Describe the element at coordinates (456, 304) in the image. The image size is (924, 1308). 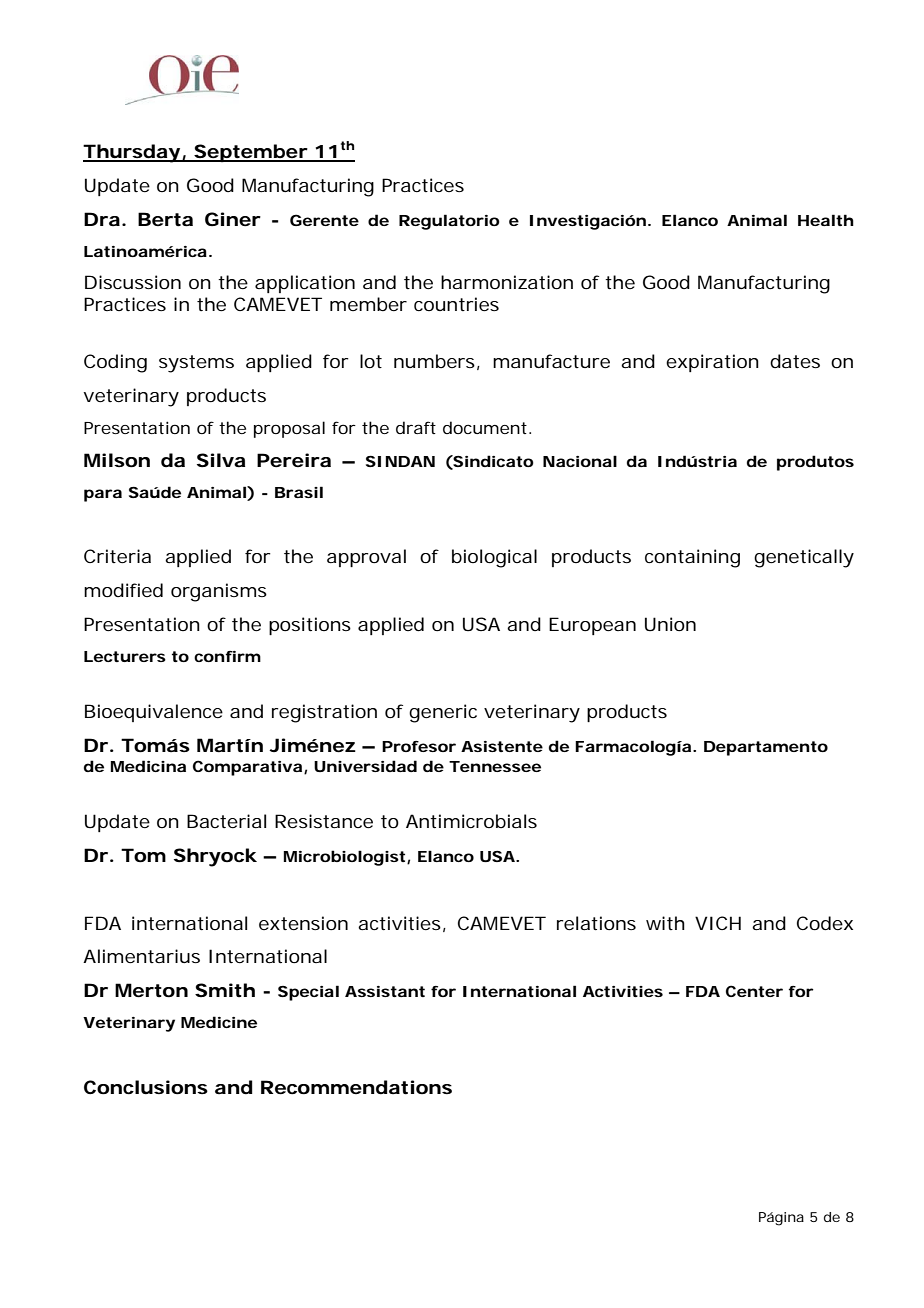
I see `countries` at that location.
